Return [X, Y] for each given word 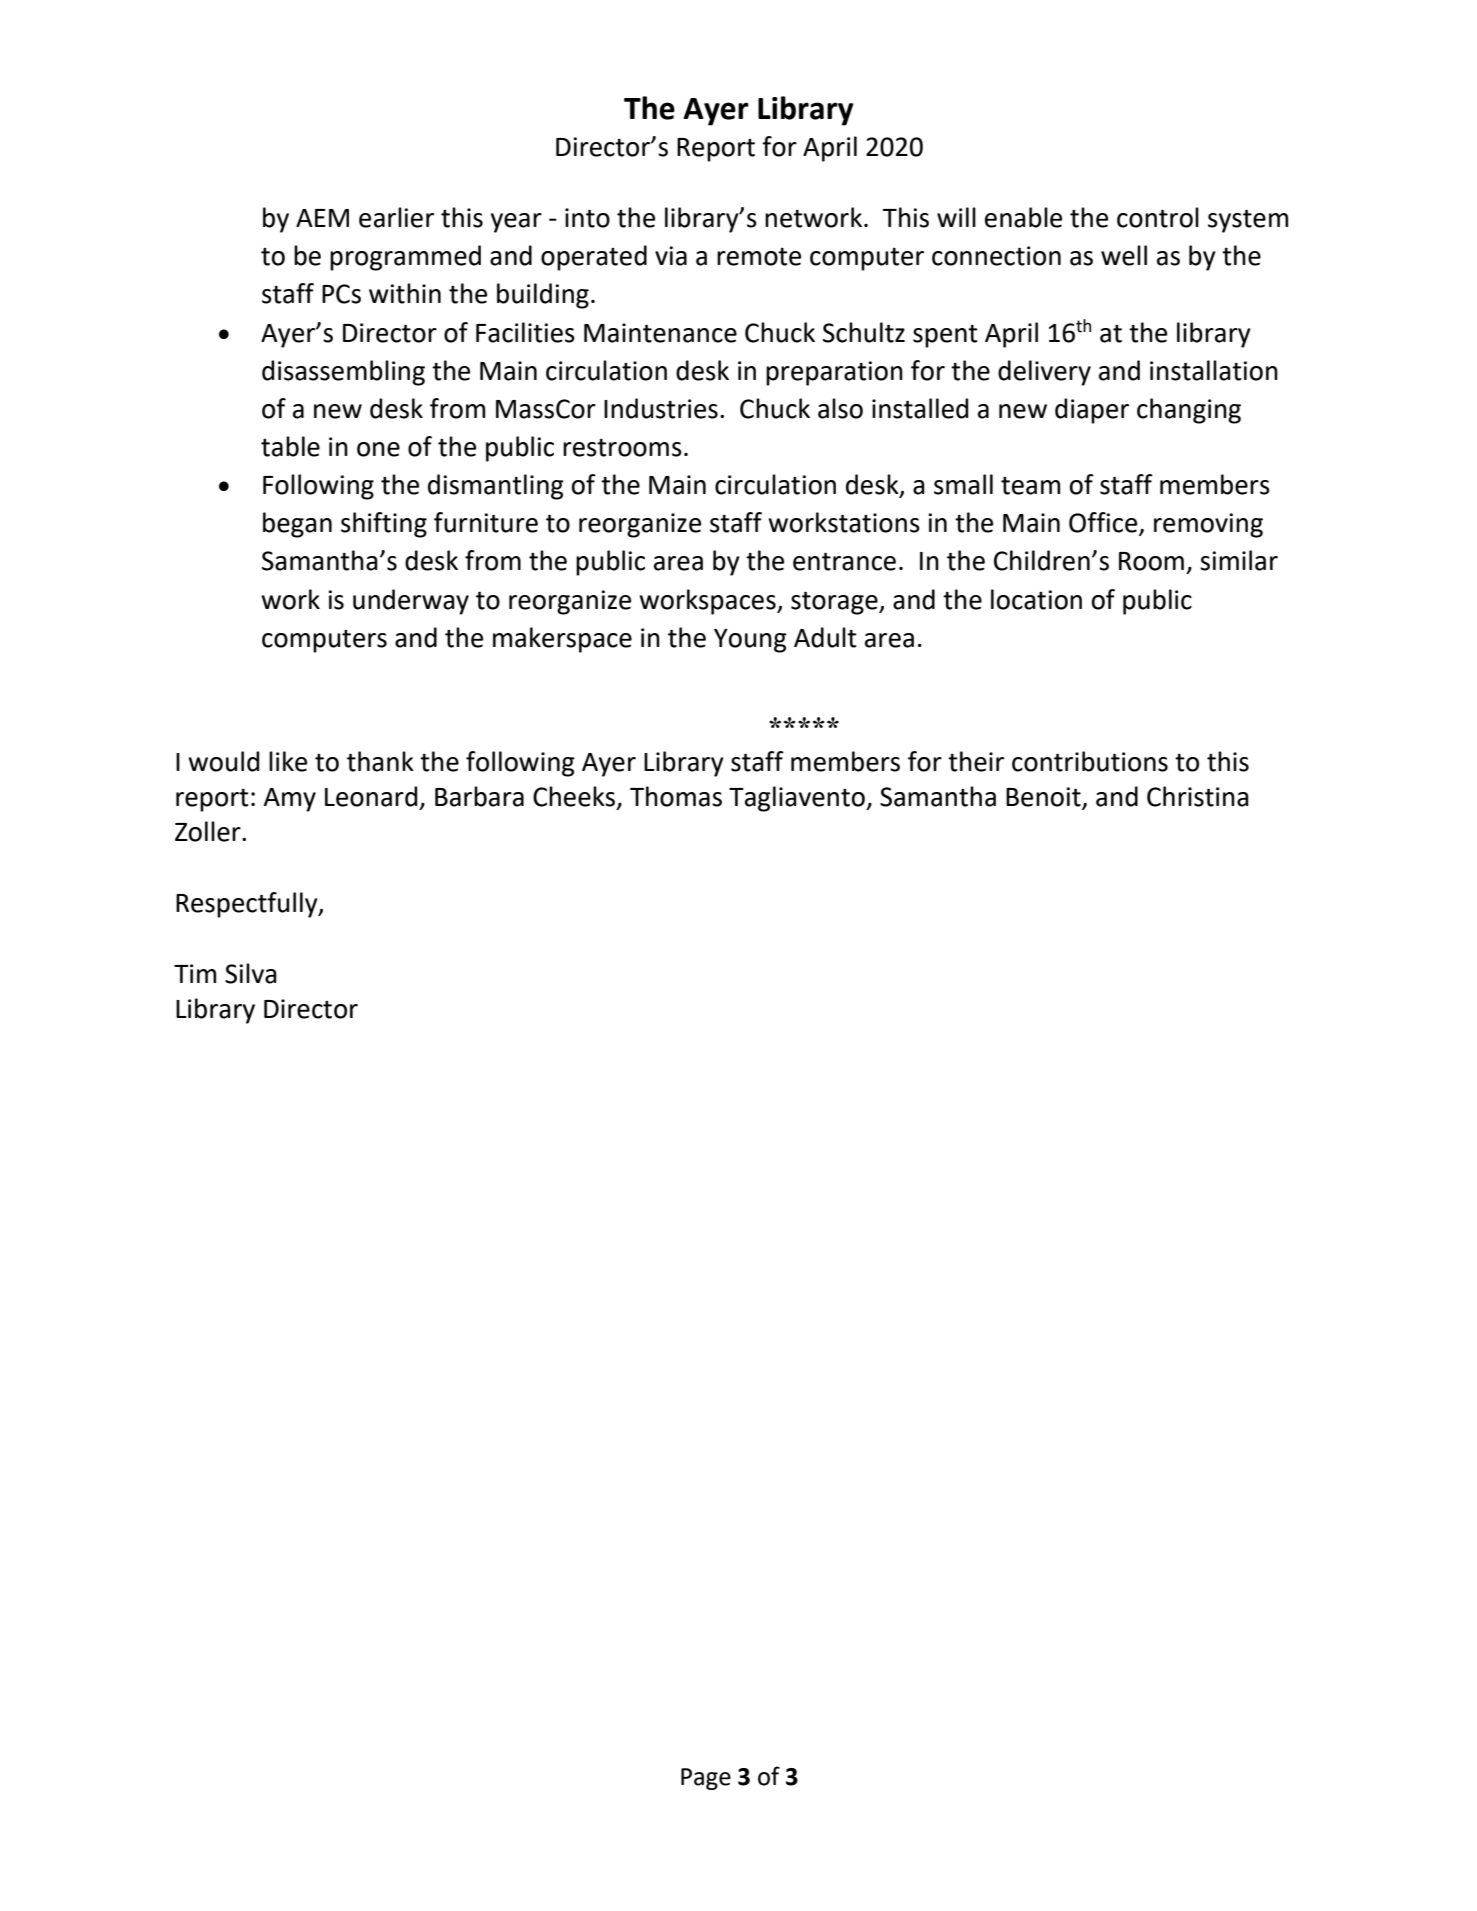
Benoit [1044, 798]
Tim [195, 973]
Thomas [676, 796]
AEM [322, 218]
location [1036, 599]
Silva [251, 973]
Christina [1198, 796]
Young [750, 641]
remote [759, 257]
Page [706, 1779]
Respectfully [248, 905]
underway [411, 602]
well [1124, 255]
